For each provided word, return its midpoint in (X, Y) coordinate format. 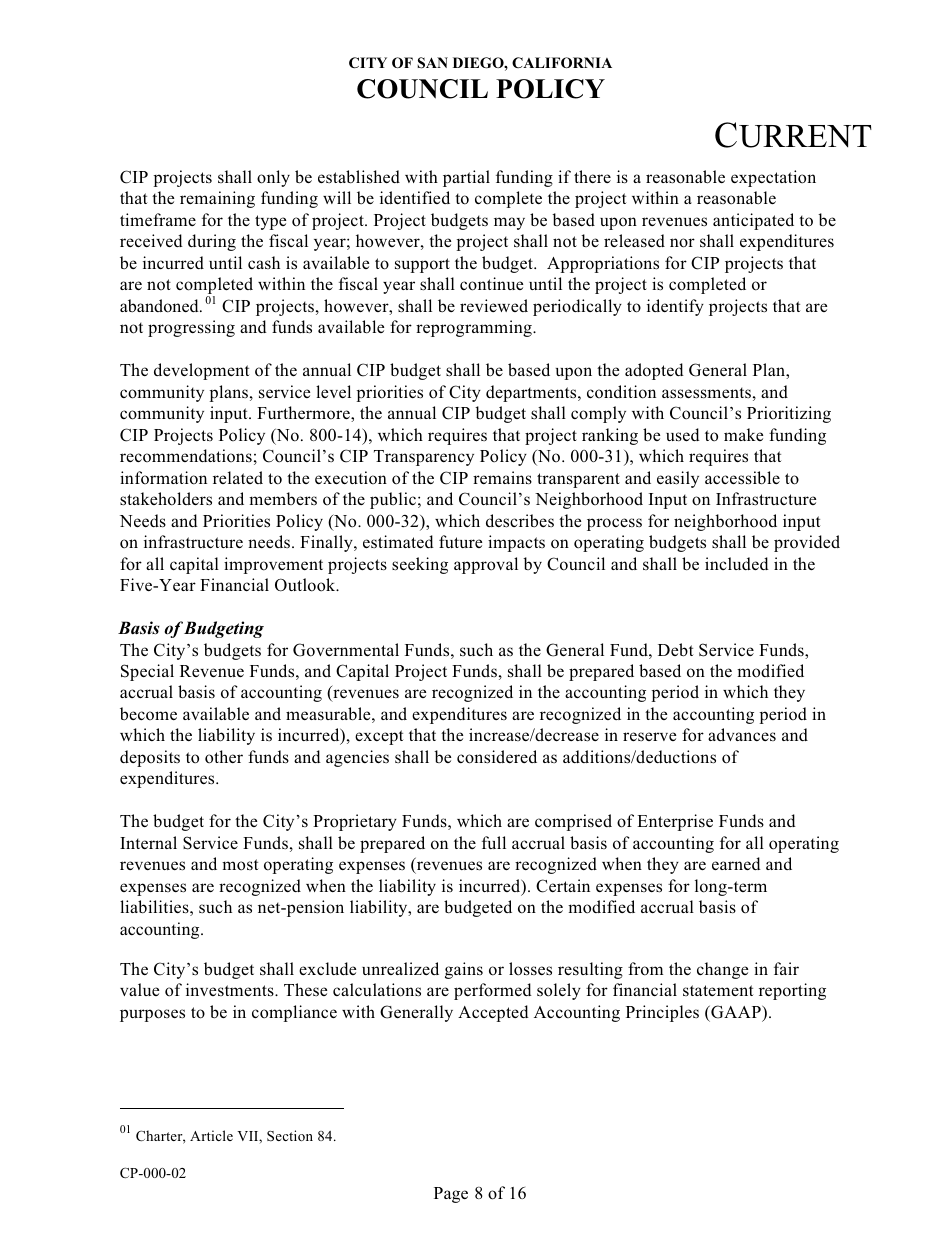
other (224, 757)
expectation (773, 178)
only (273, 178)
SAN (432, 63)
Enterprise (675, 822)
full (494, 842)
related (238, 477)
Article (211, 1135)
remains (502, 477)
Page (451, 1195)
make (743, 434)
